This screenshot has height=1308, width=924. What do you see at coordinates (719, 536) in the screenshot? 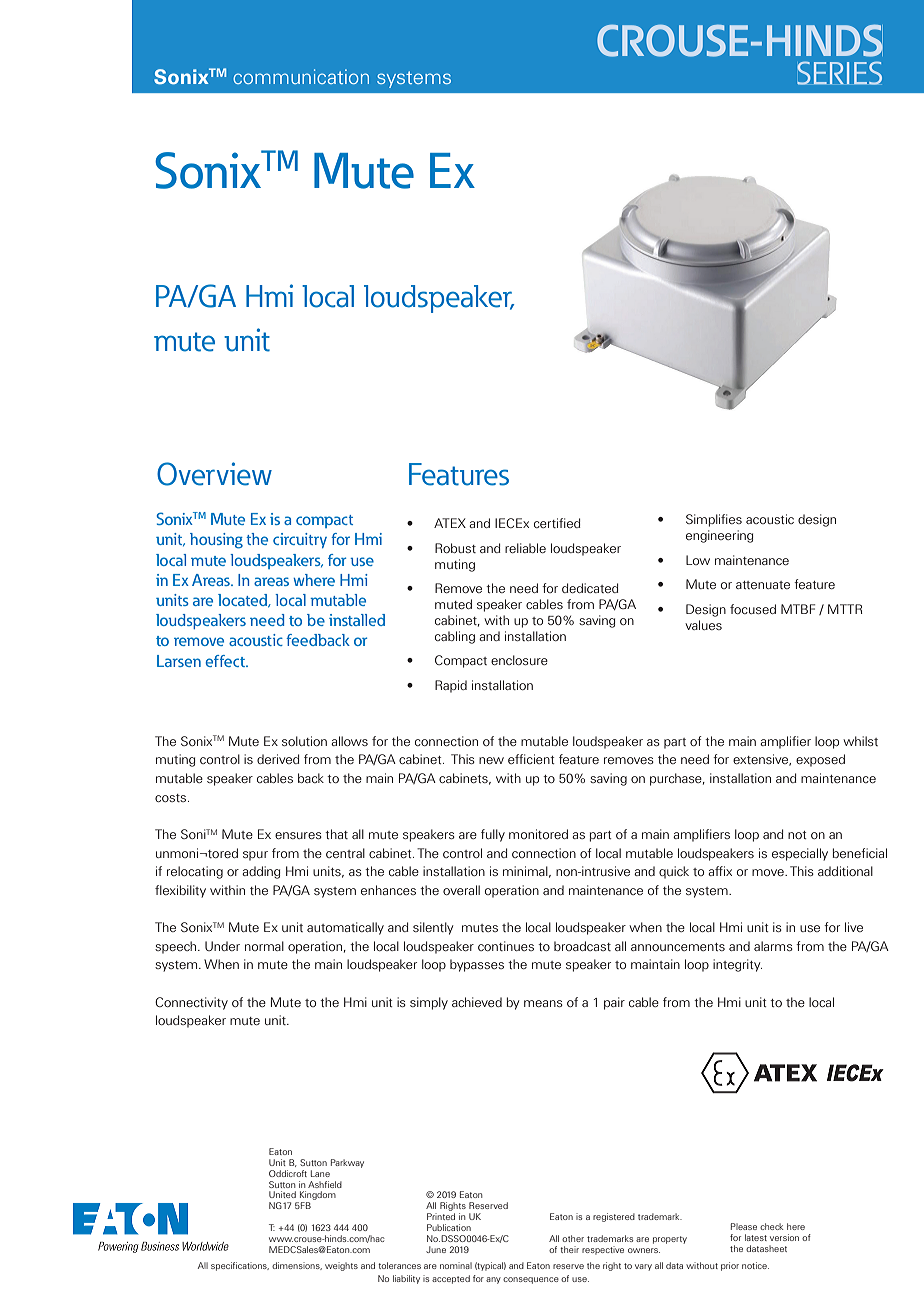
I see `engineering` at bounding box center [719, 536].
